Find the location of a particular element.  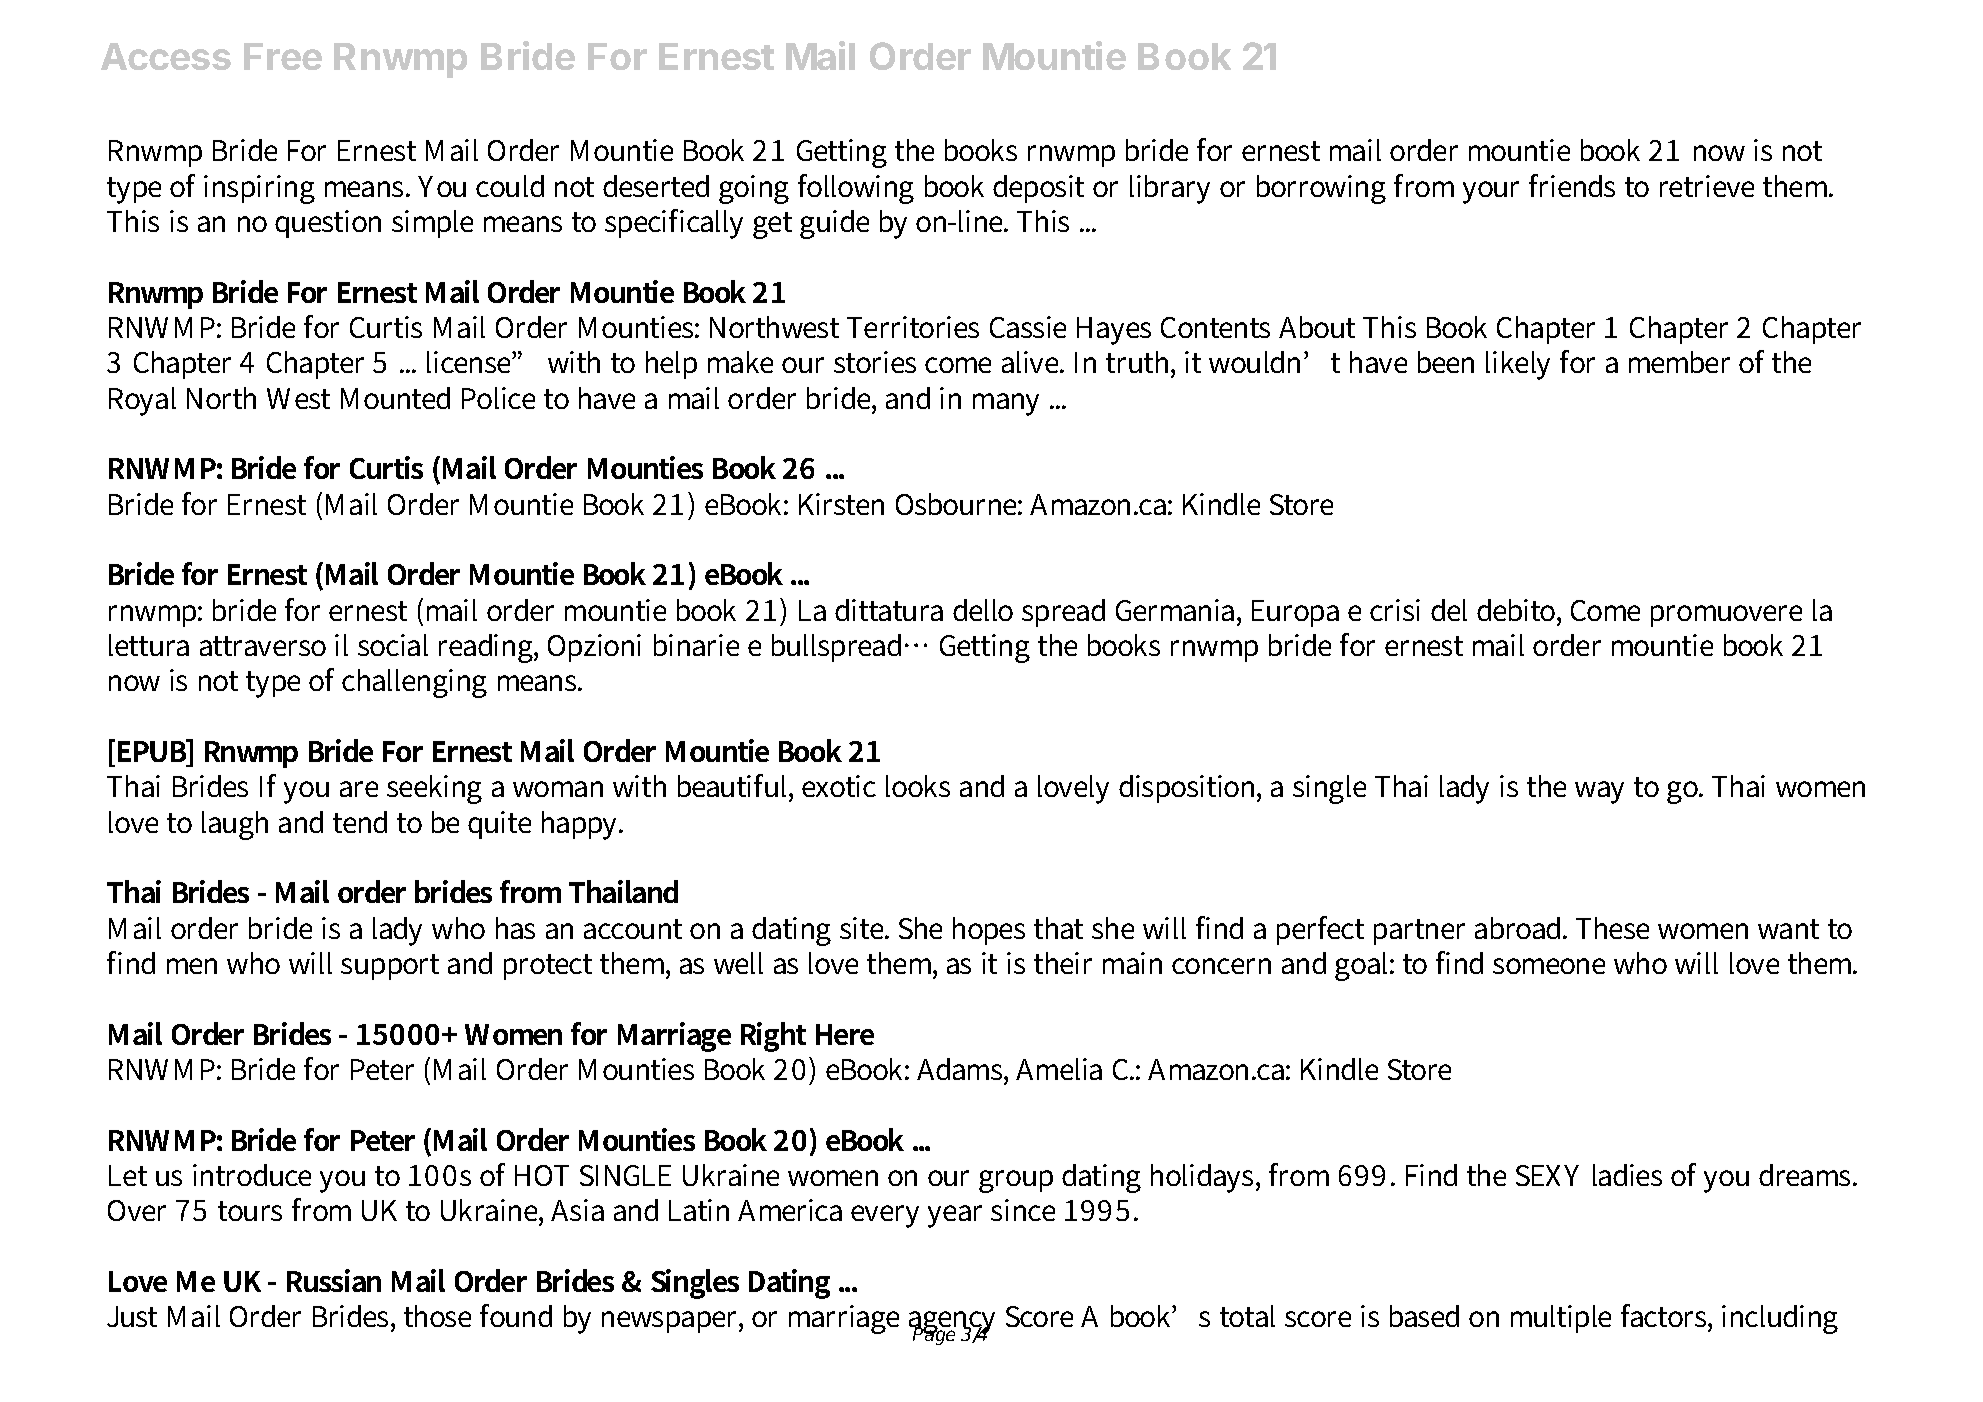

support is located at coordinates (390, 967).
